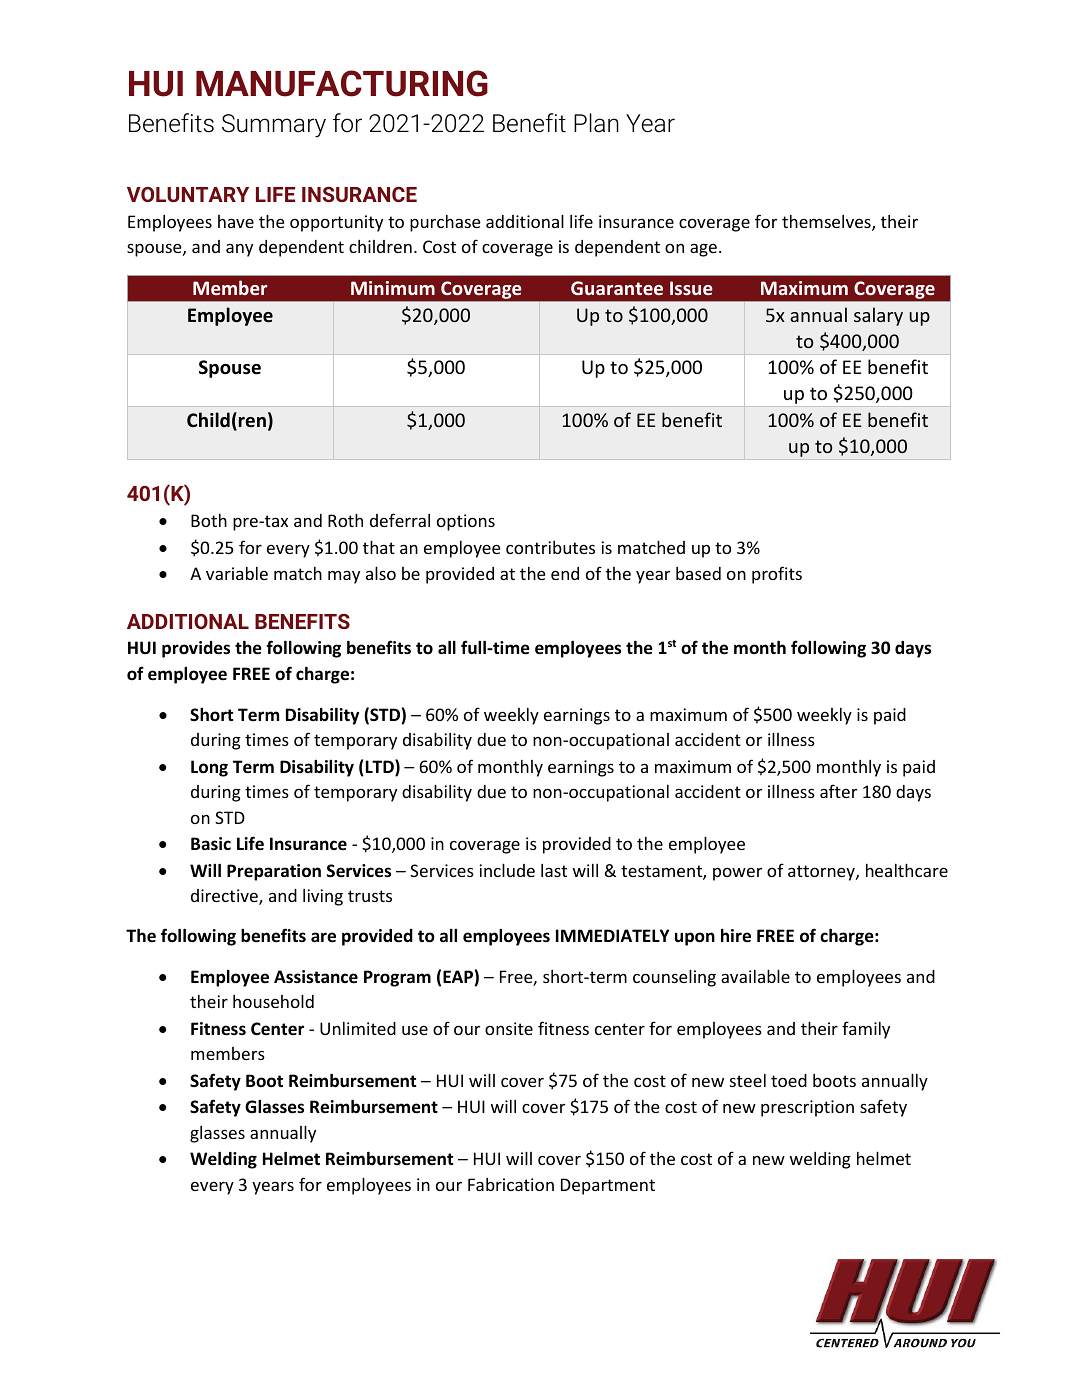 This screenshot has height=1395, width=1078. What do you see at coordinates (196, 649) in the screenshot?
I see `provides` at bounding box center [196, 649].
